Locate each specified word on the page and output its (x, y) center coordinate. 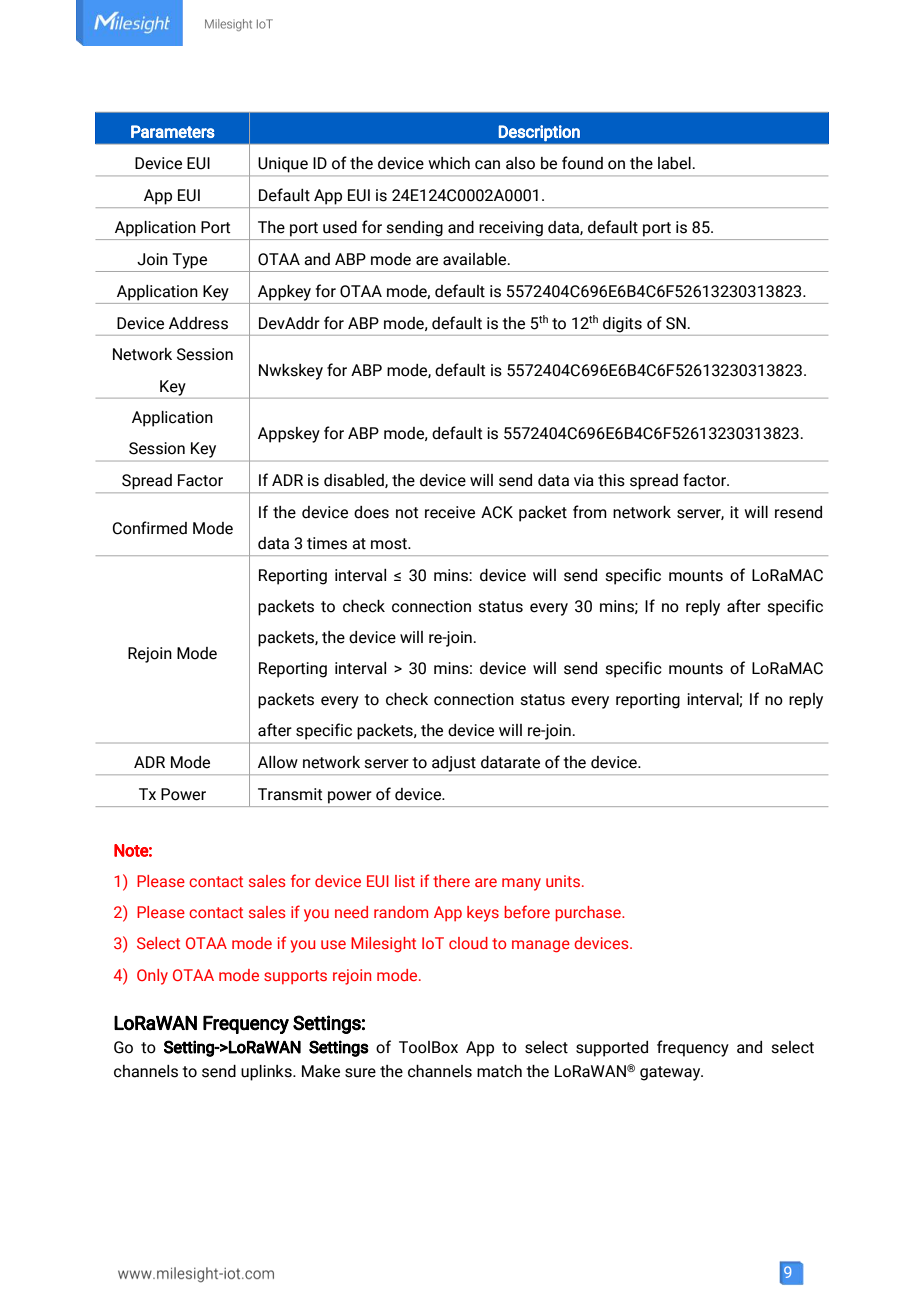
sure (360, 1073)
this (611, 480)
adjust (454, 764)
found (582, 163)
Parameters (173, 131)
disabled (355, 481)
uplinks (267, 1073)
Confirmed (150, 528)
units (564, 881)
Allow (278, 762)
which (449, 163)
